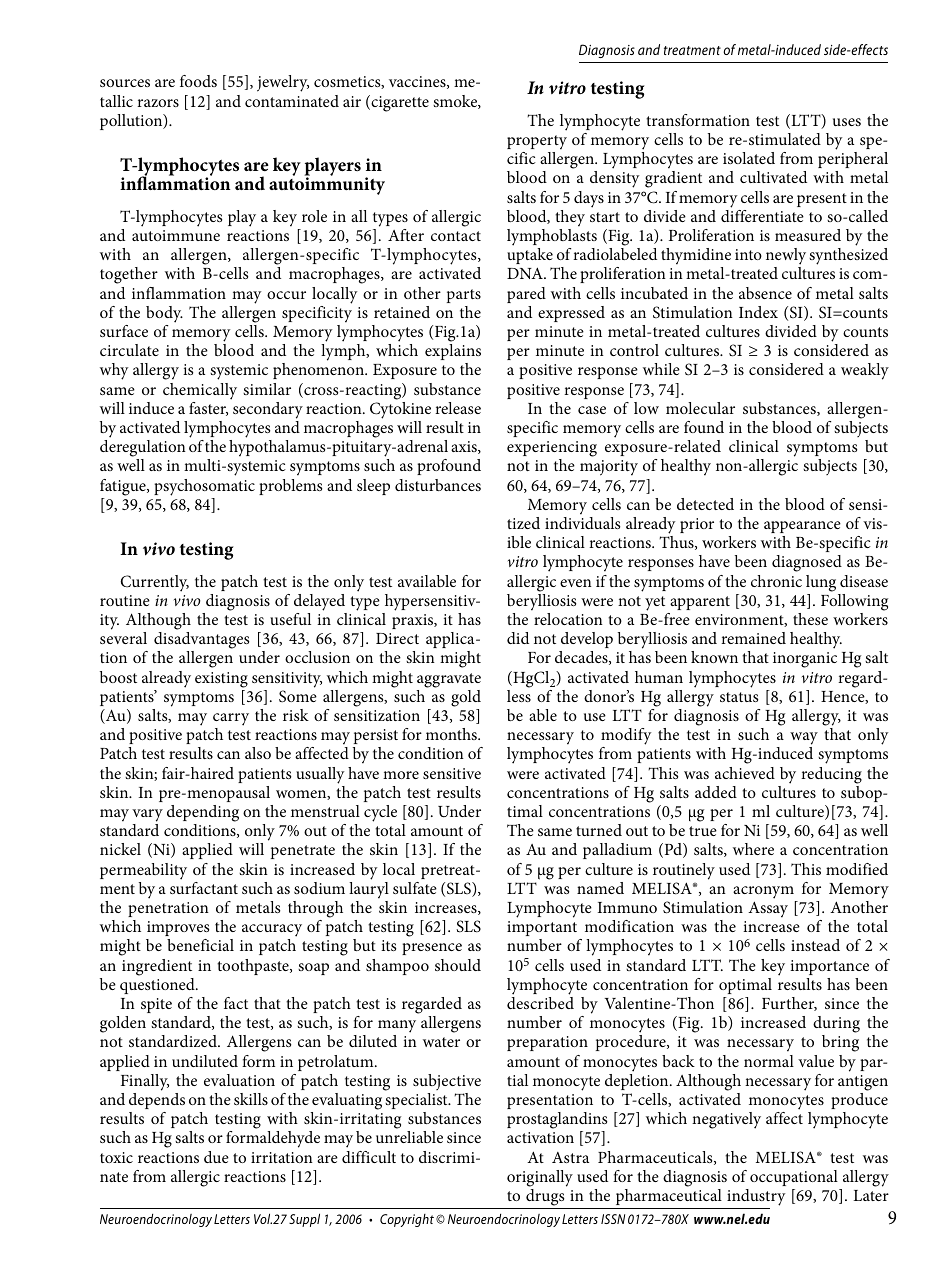  What do you see at coordinates (518, 638) in the document?
I see `did` at bounding box center [518, 638].
